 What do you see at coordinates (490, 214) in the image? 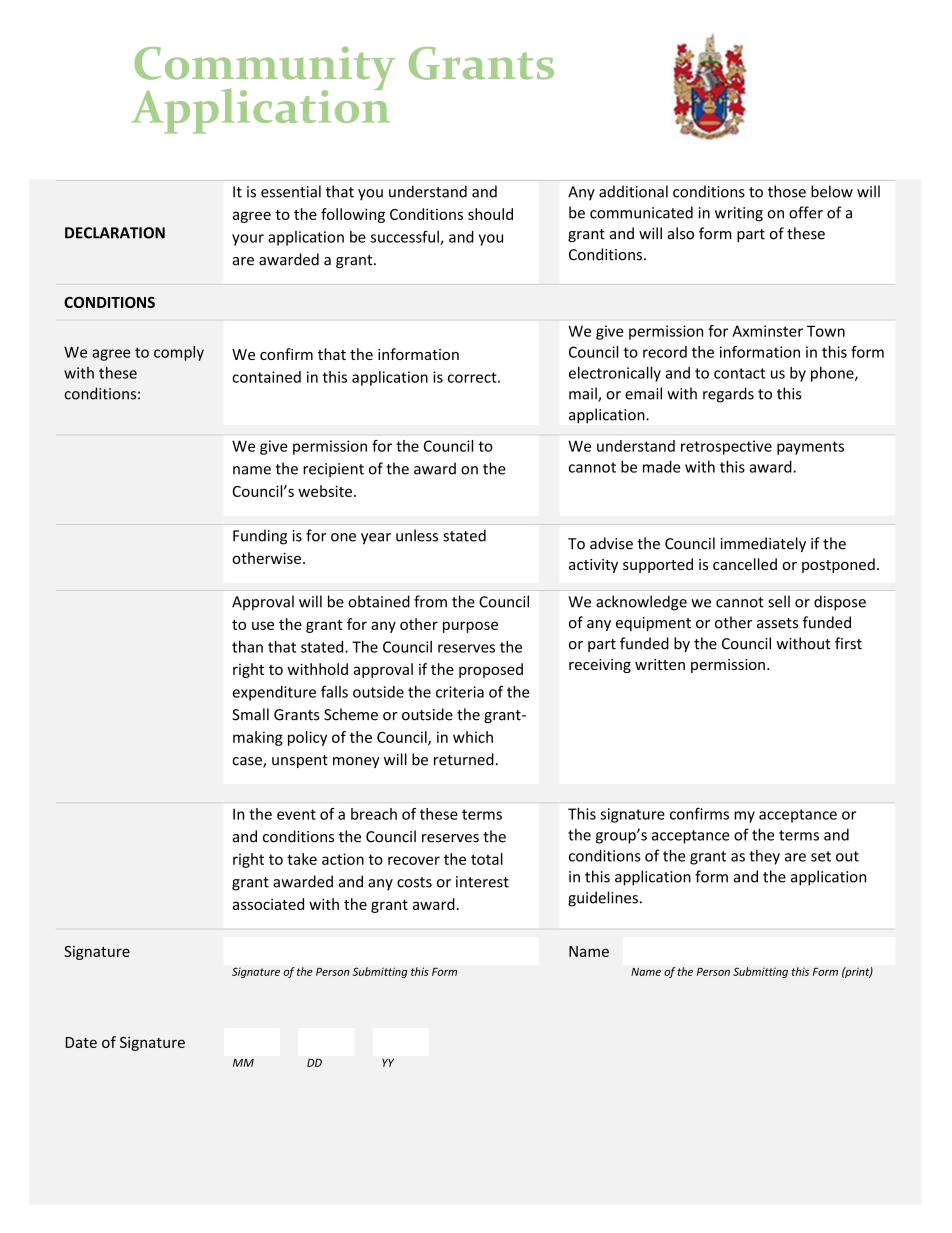
I see `should` at bounding box center [490, 214].
